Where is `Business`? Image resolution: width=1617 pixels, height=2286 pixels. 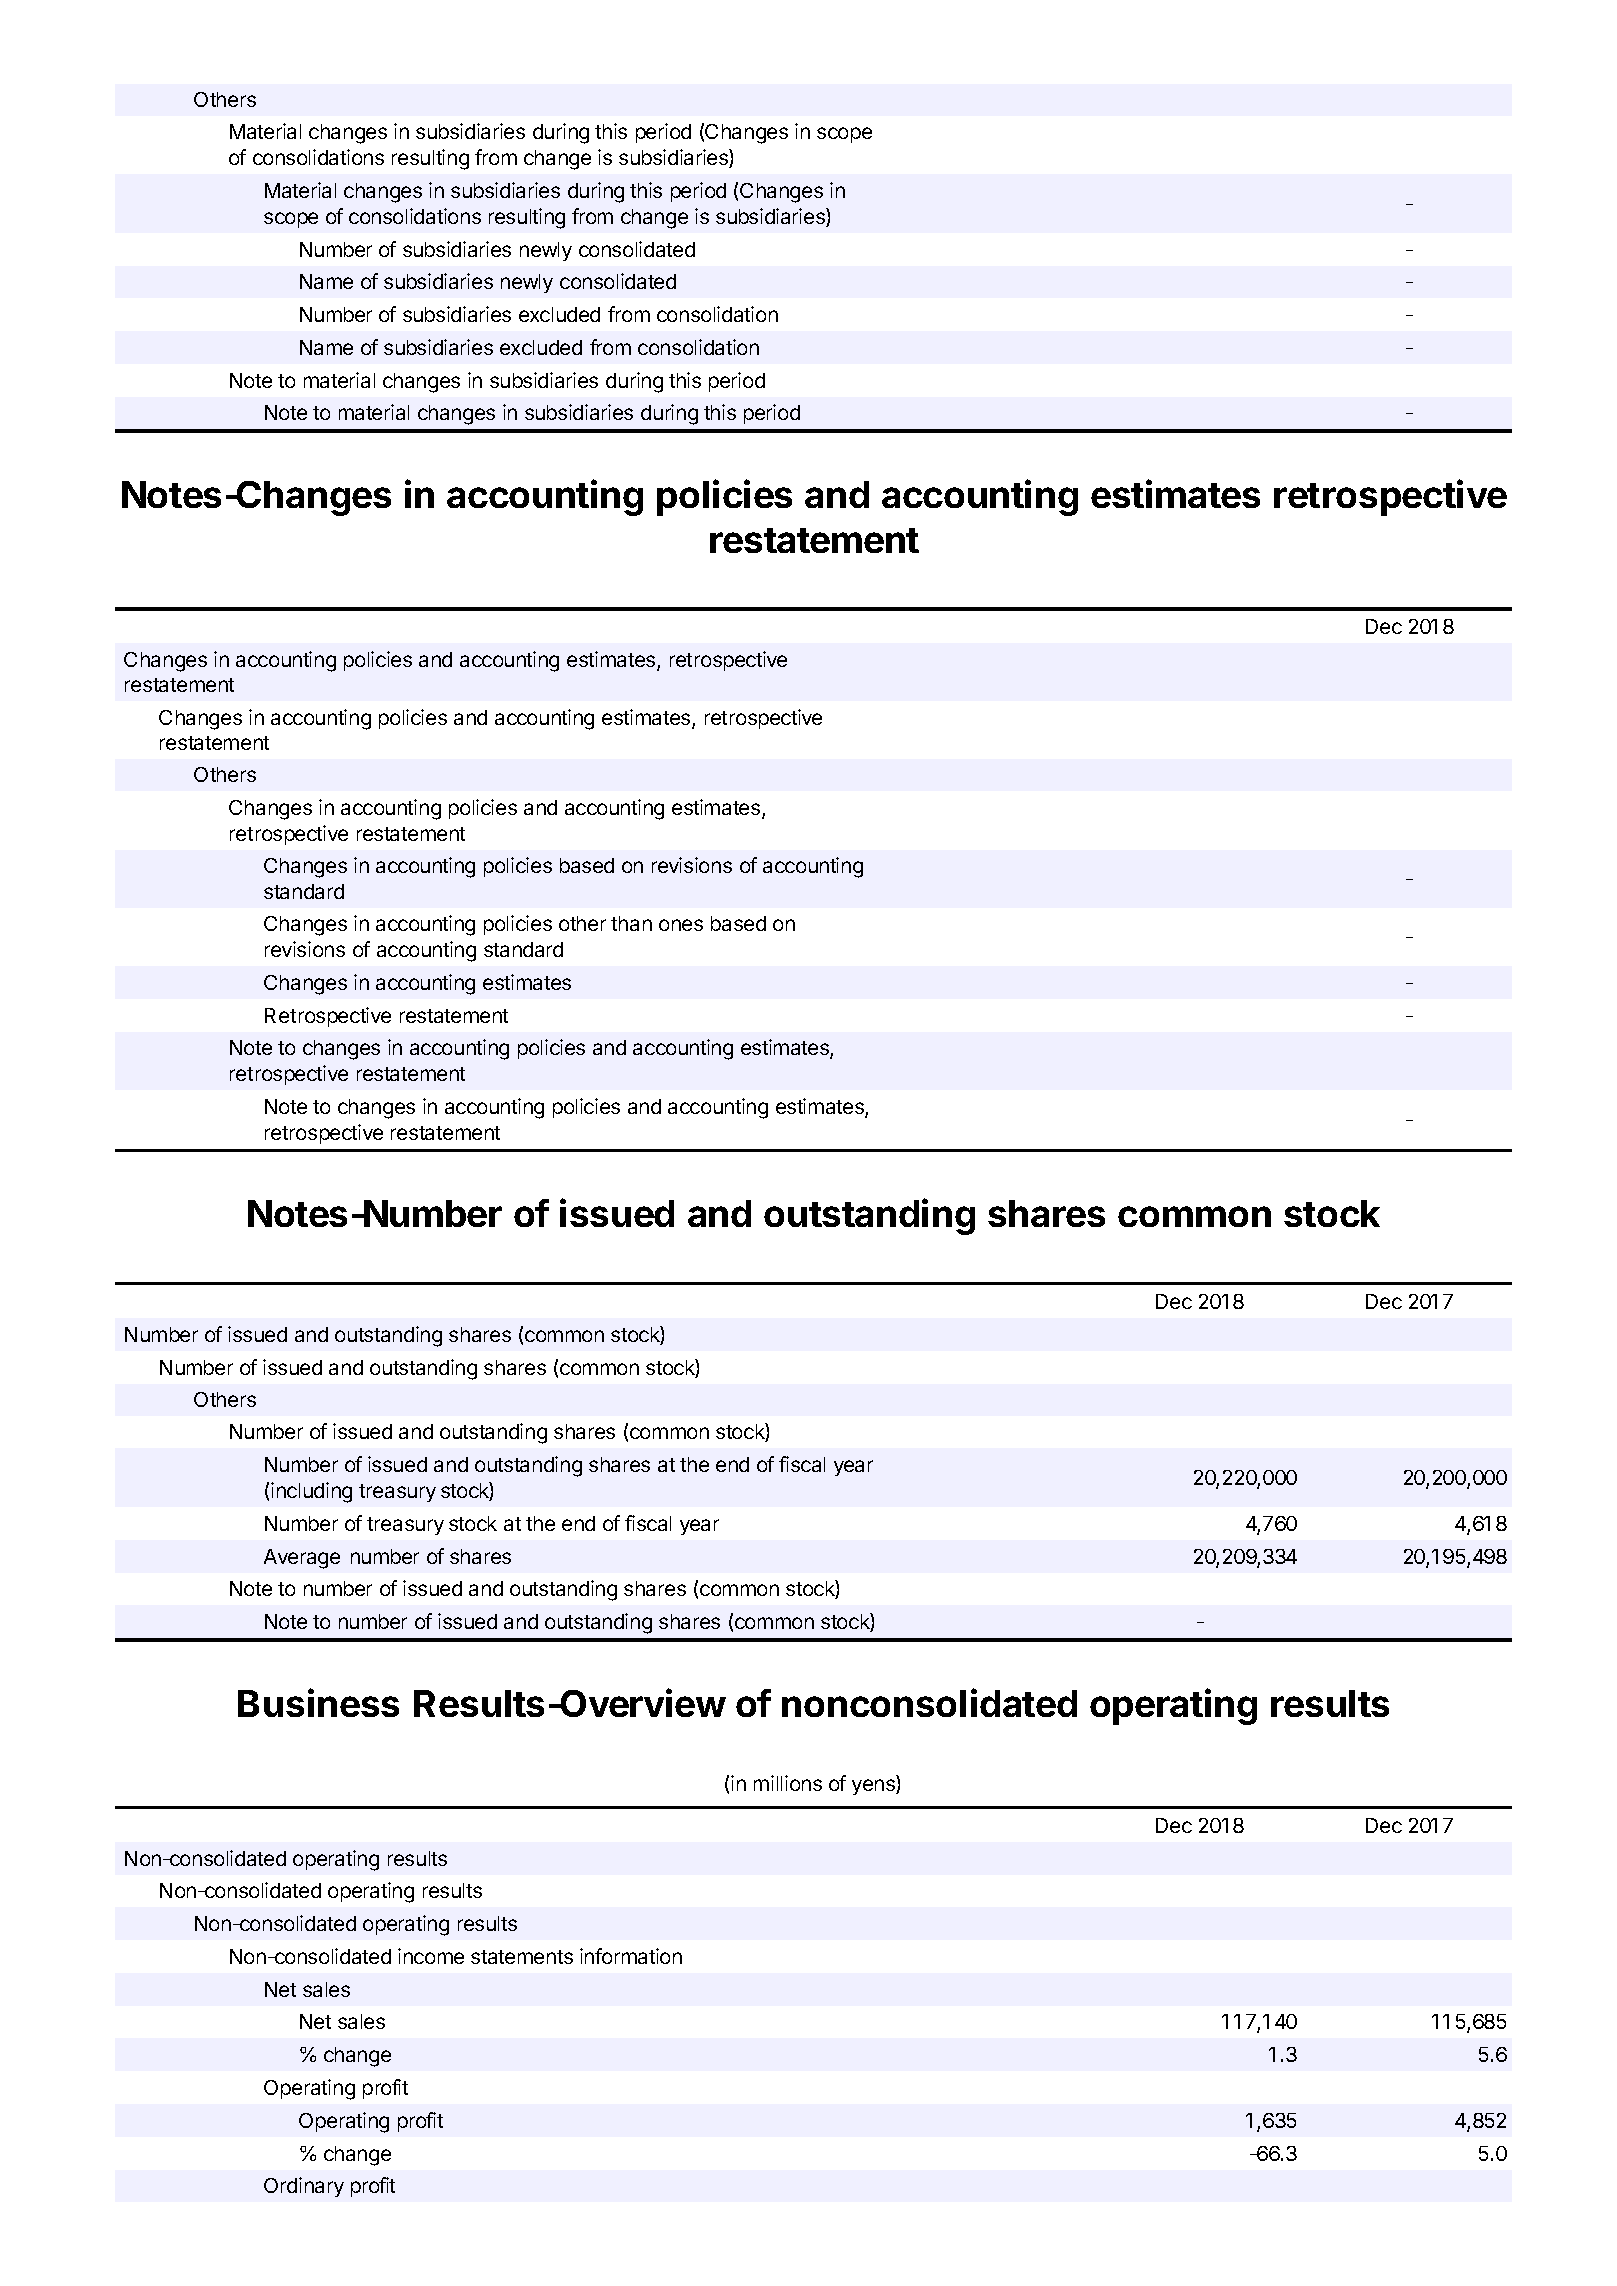
Business is located at coordinates (318, 1702).
